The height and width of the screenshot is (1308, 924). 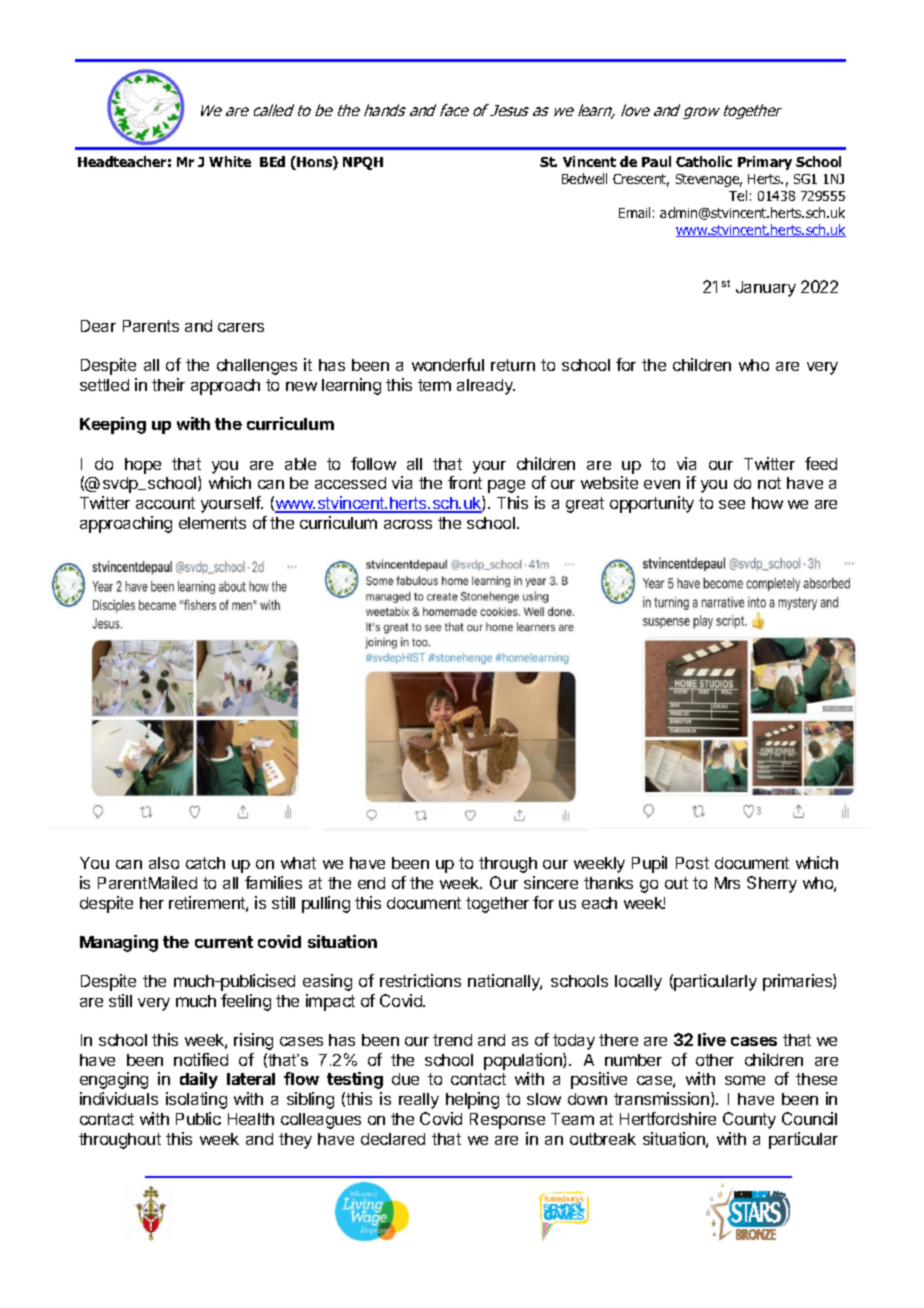 I want to click on helping, so click(x=472, y=1100).
